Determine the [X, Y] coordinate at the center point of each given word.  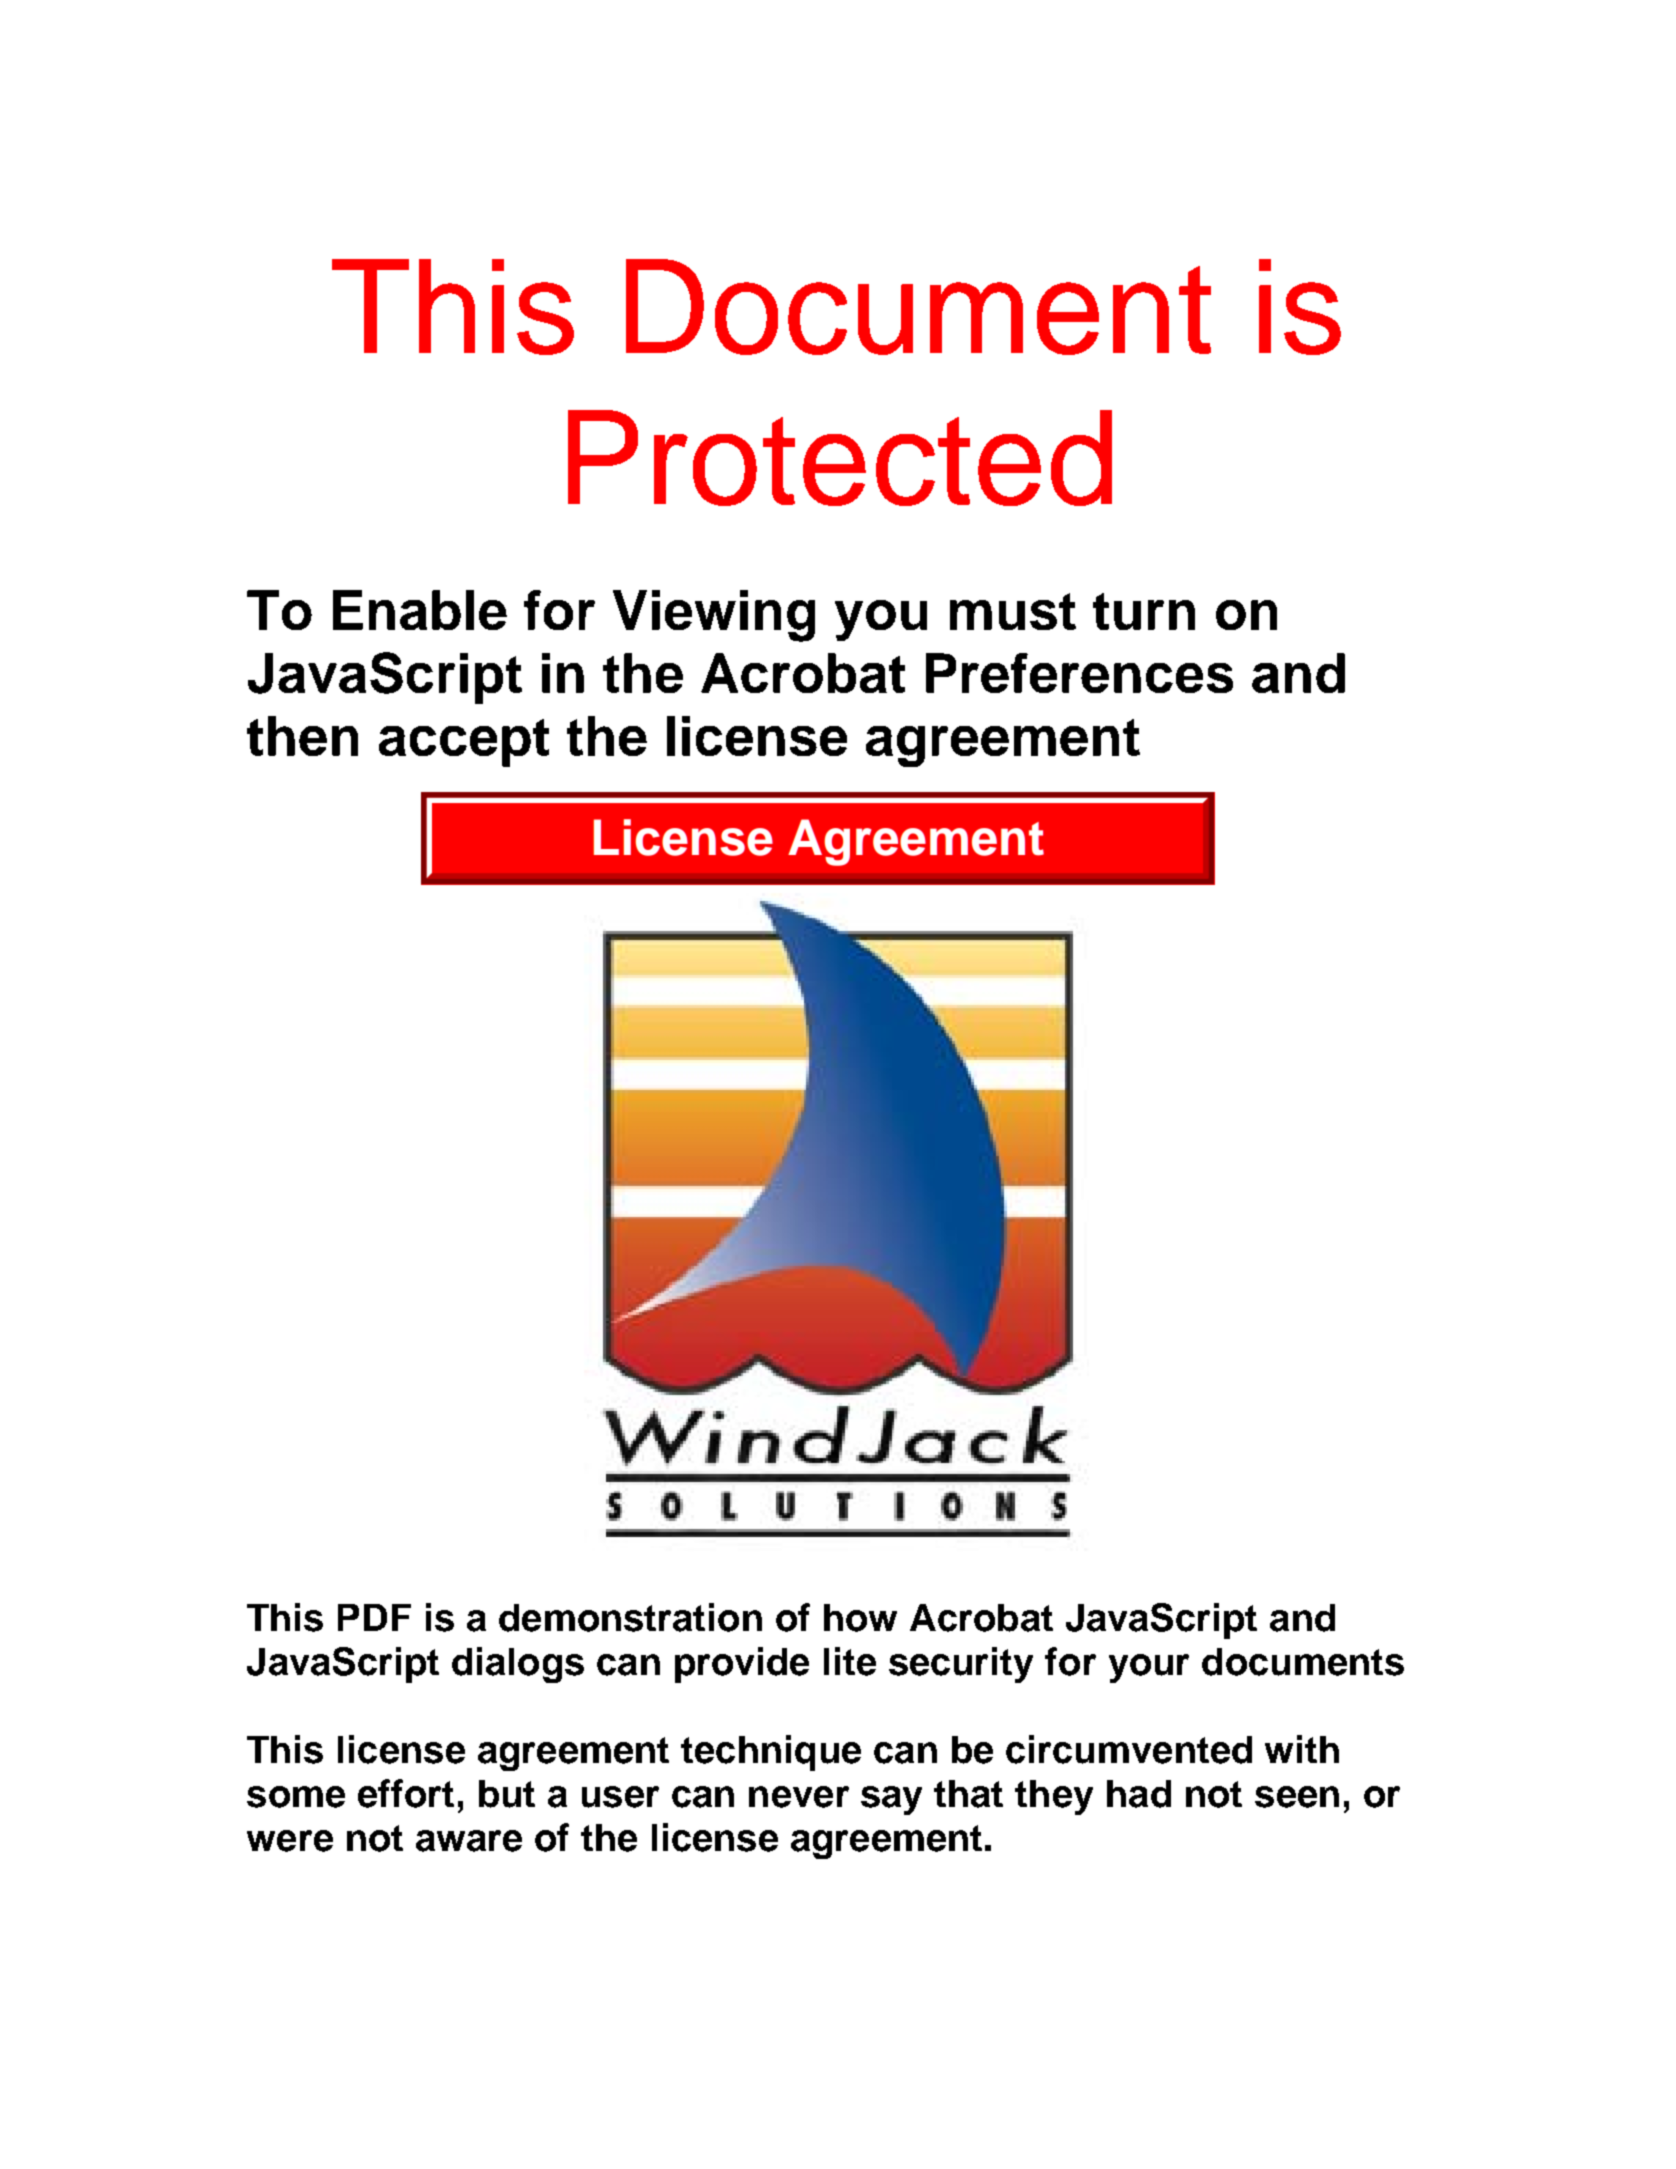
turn [1144, 611]
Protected [840, 458]
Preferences [1079, 673]
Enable [420, 610]
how [860, 1618]
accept [464, 743]
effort [406, 1793]
